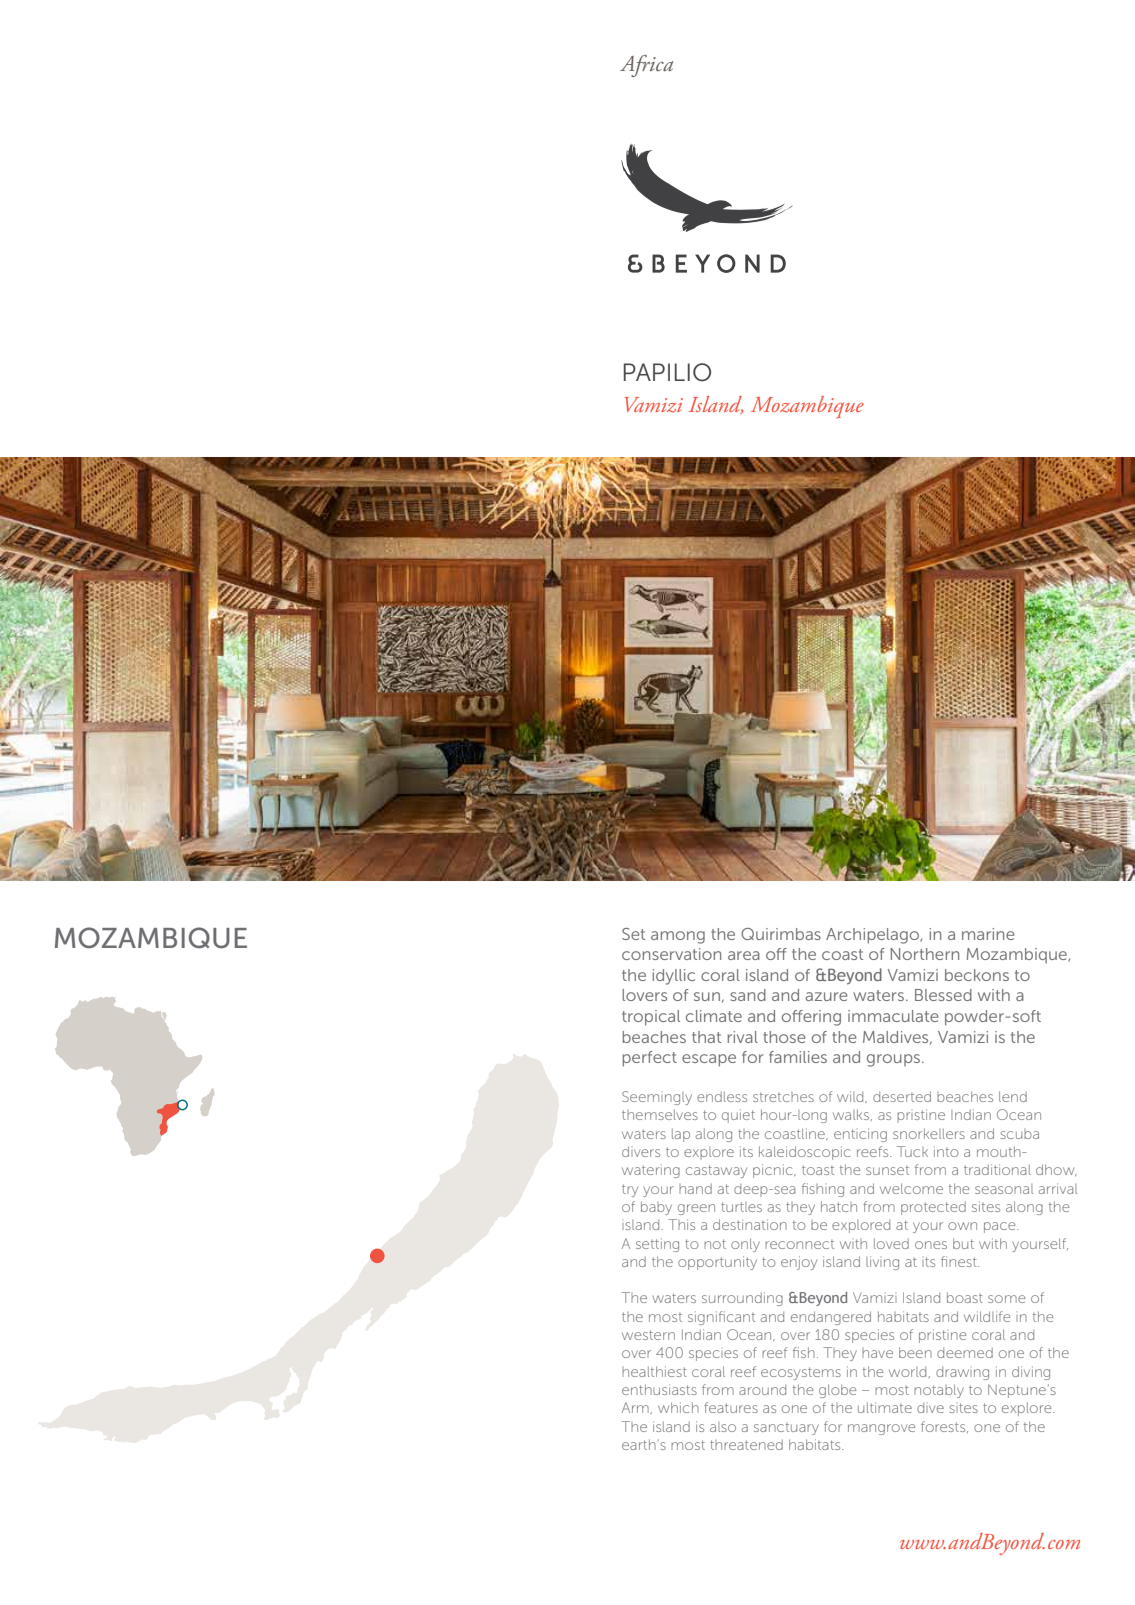 This image has height=1605, width=1135. Describe the element at coordinates (646, 66) in the image. I see `Africa` at that location.
